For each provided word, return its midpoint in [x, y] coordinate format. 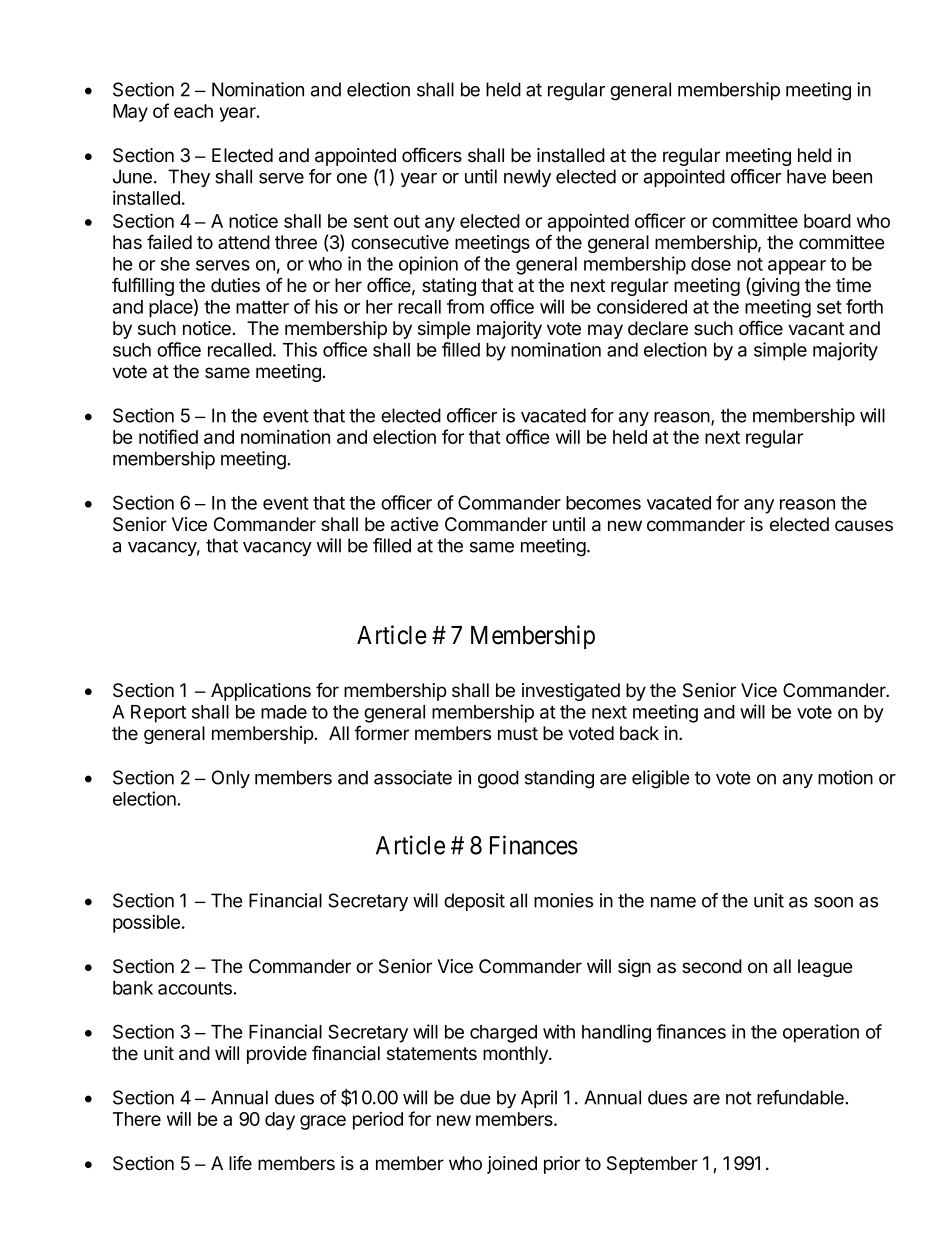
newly [527, 178]
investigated [571, 692]
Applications [261, 692]
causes [864, 526]
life [240, 1163]
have [806, 176]
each [193, 111]
